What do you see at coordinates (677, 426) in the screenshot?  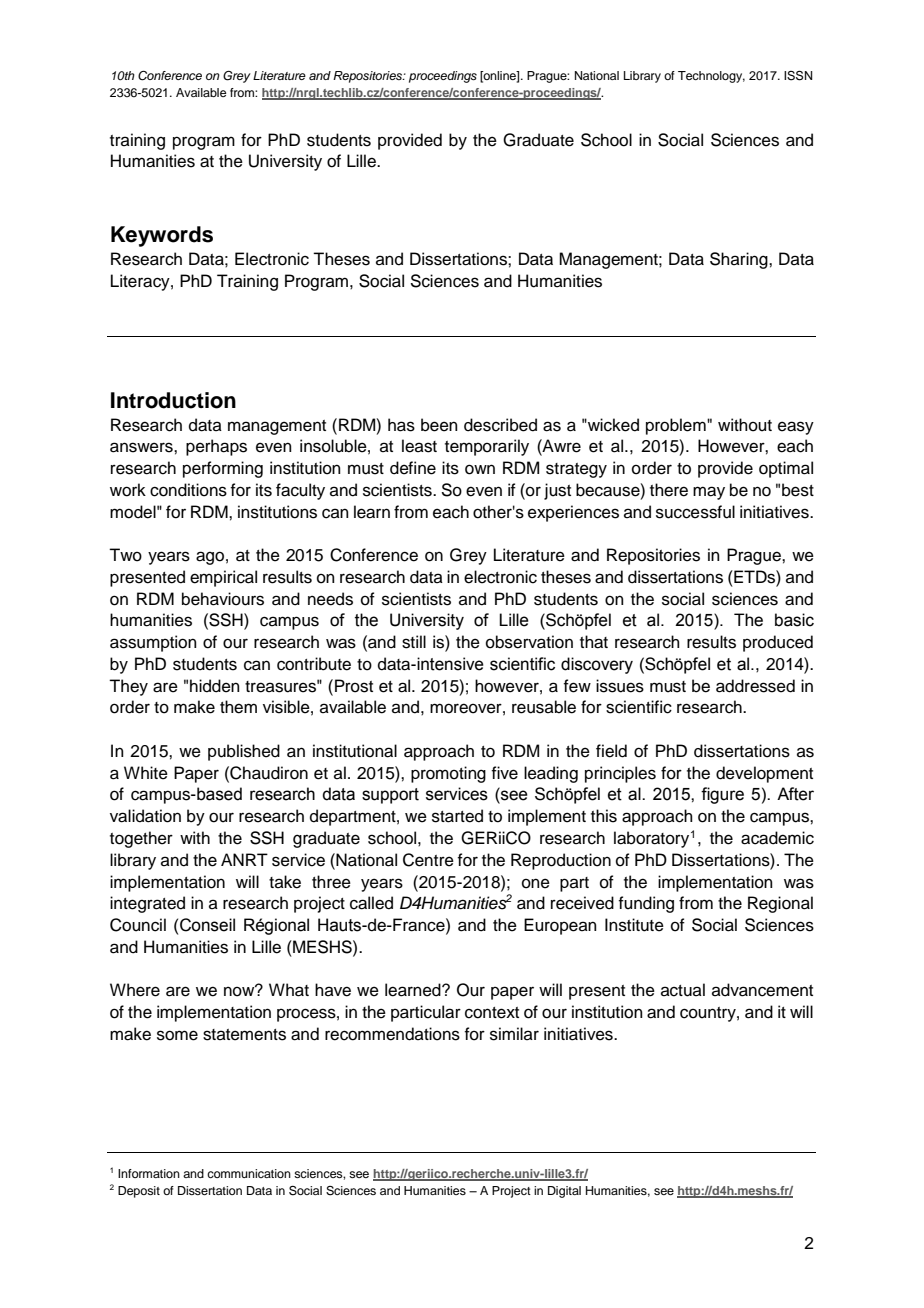 I see `problem` at bounding box center [677, 426].
